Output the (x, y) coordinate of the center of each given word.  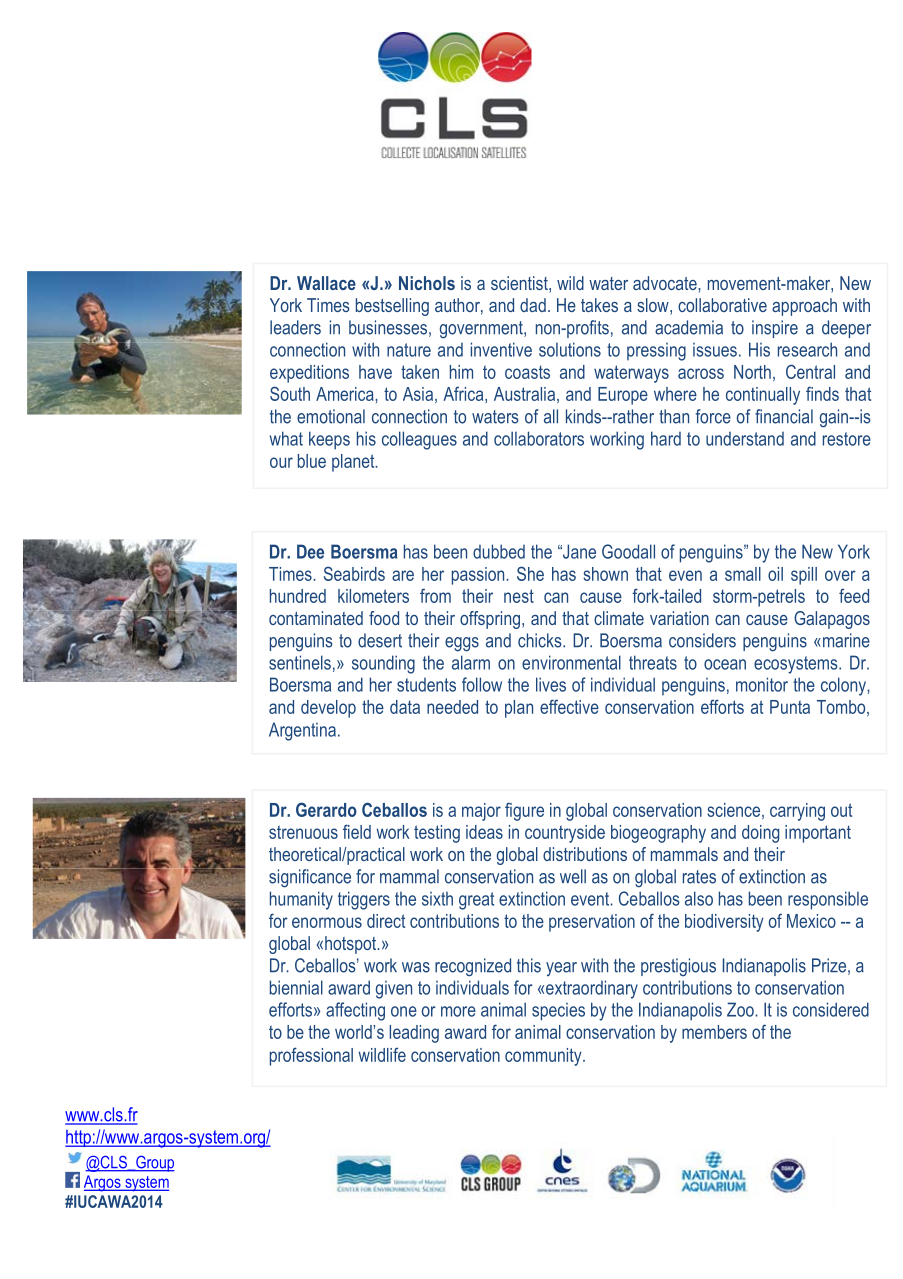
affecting (355, 1011)
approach (804, 307)
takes (599, 305)
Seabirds (354, 573)
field (357, 831)
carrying (797, 812)
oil (775, 574)
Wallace (326, 283)
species (558, 1012)
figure (524, 811)
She (530, 573)
